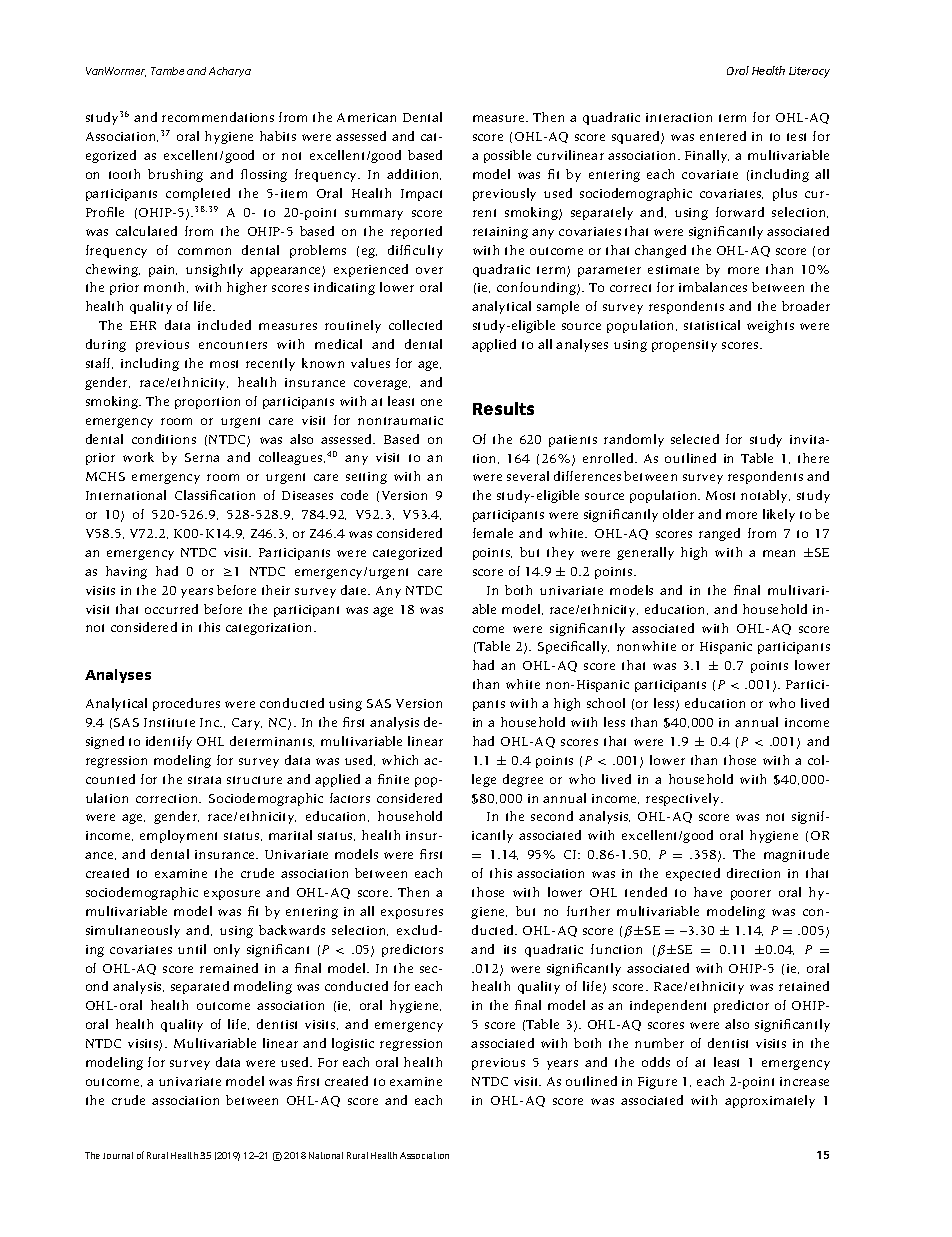 The width and height of the screenshot is (952, 1237). What do you see at coordinates (507, 156) in the screenshot?
I see `possible` at bounding box center [507, 156].
